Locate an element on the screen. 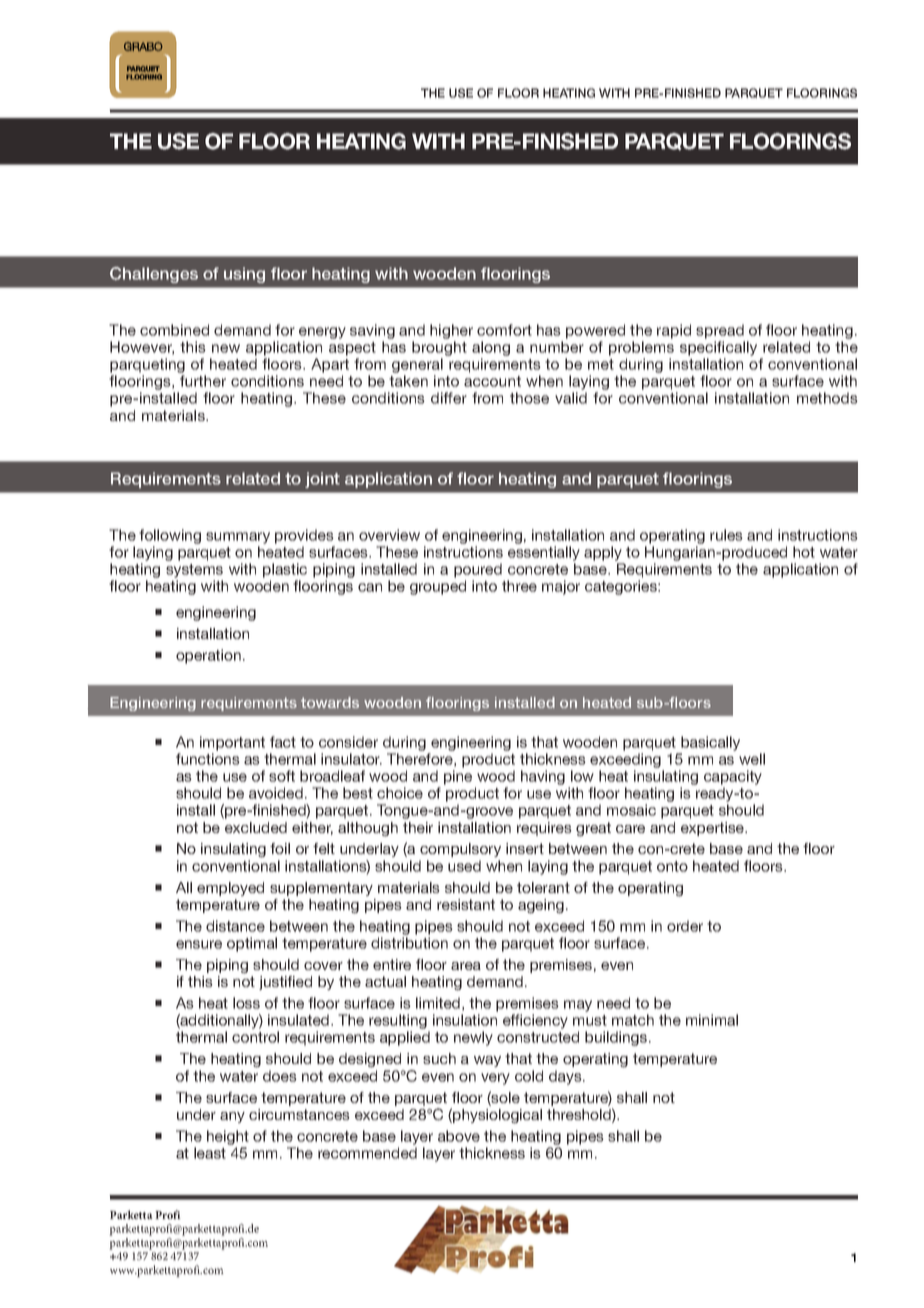  order is located at coordinates (685, 926).
